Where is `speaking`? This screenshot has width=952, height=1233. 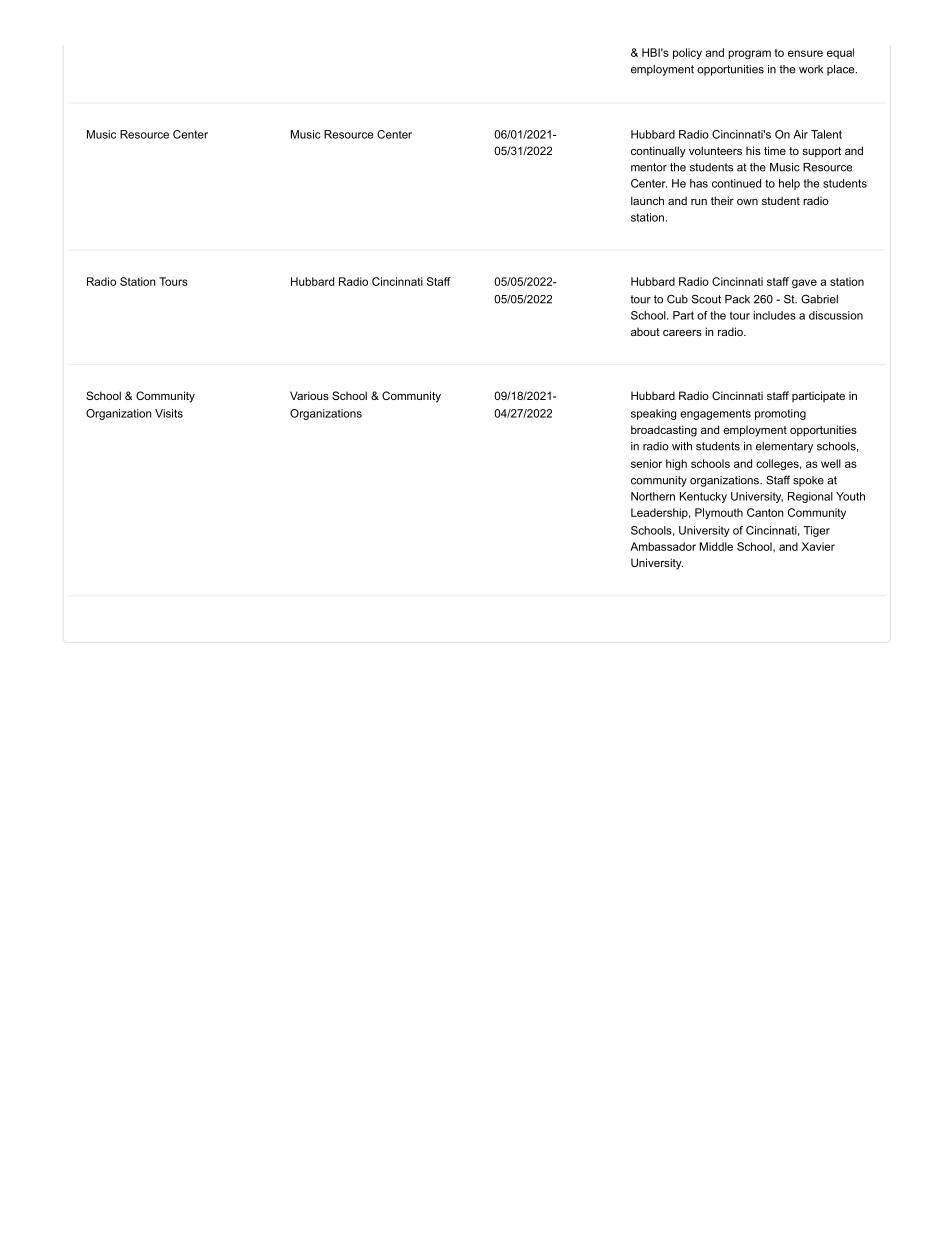 speaking is located at coordinates (654, 414).
